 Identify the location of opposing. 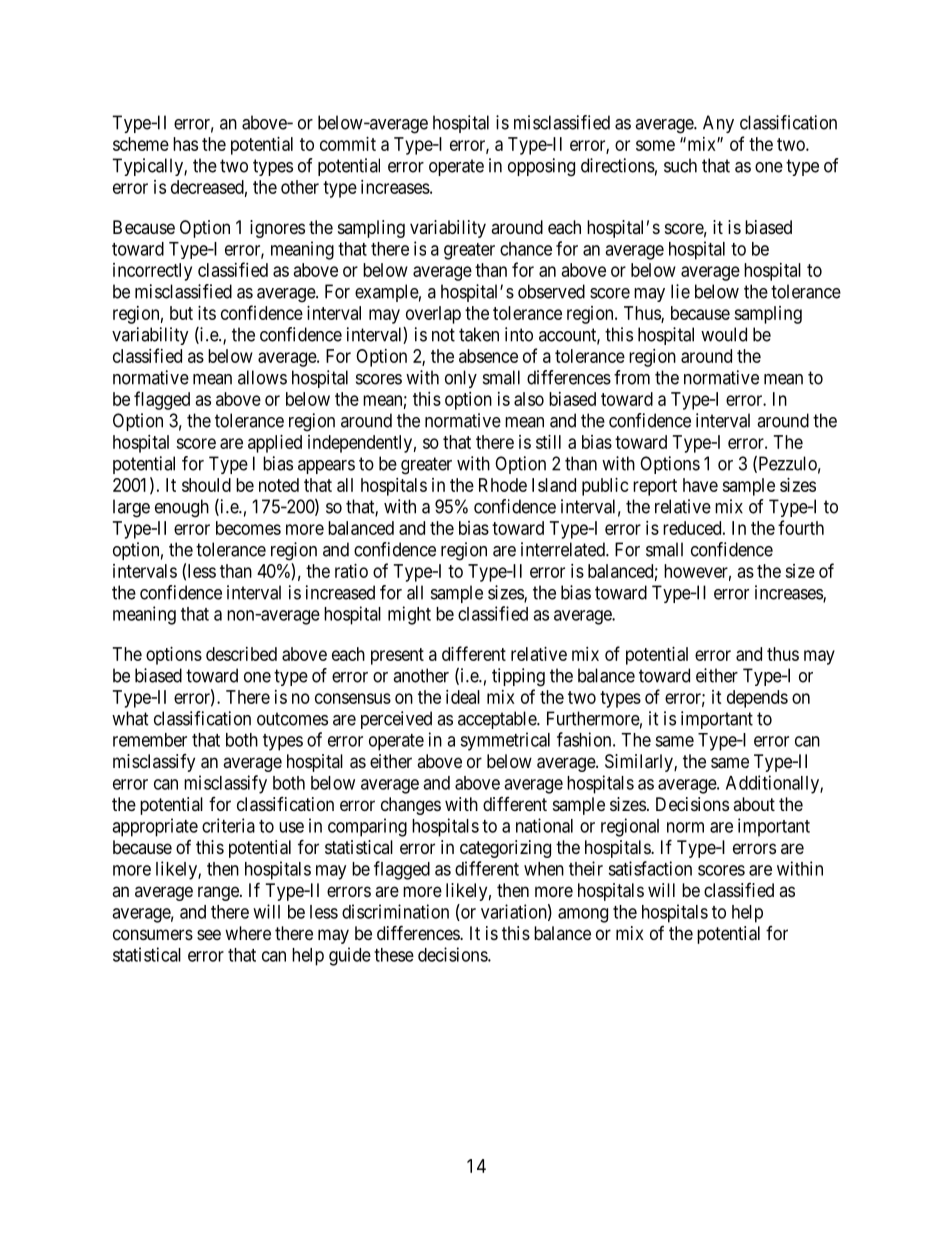
(541, 167).
